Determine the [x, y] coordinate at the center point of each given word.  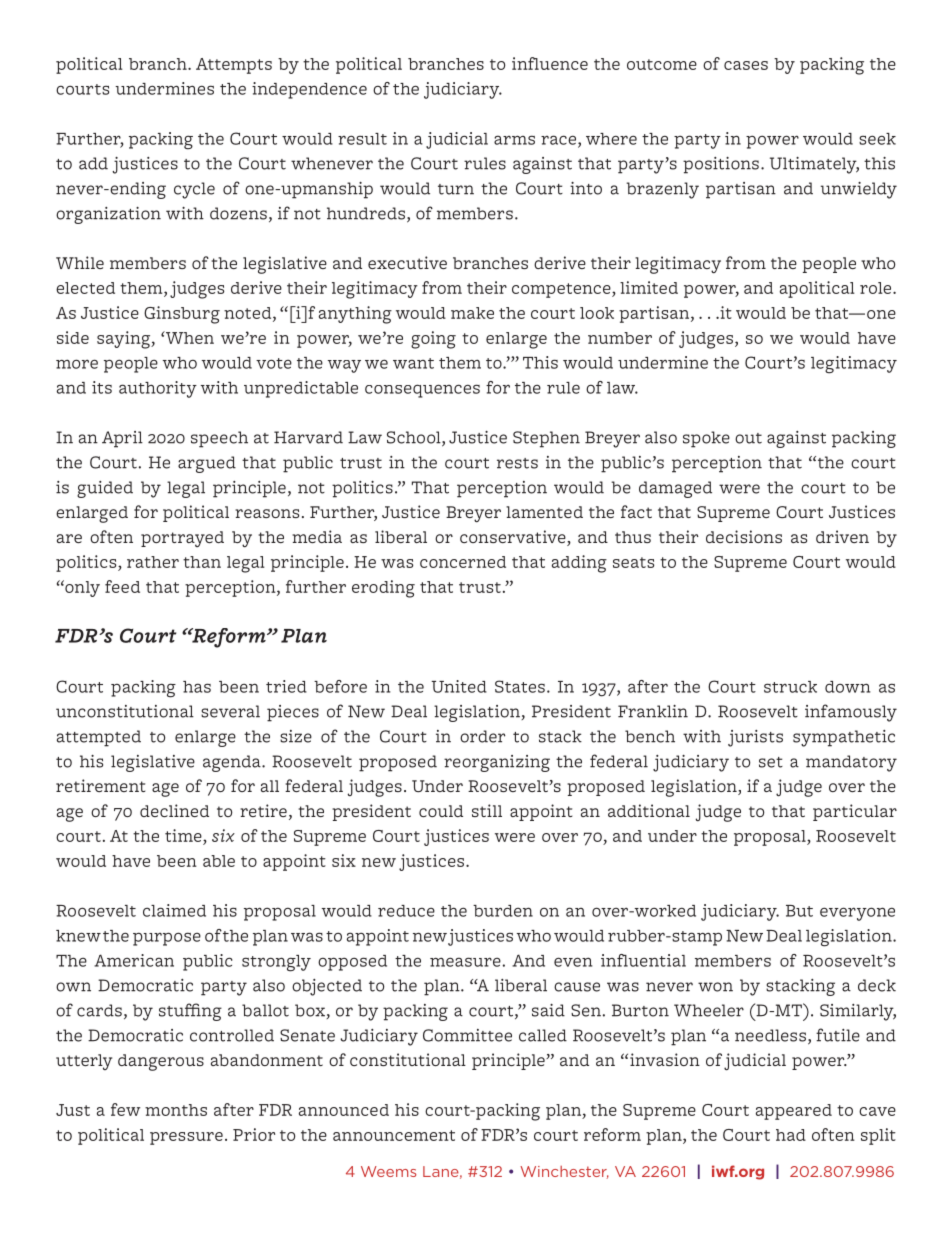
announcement [394, 1135]
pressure [186, 1138]
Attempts [234, 66]
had [791, 1135]
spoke [706, 439]
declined [174, 810]
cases [746, 65]
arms [514, 140]
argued [207, 464]
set [771, 762]
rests [517, 463]
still [487, 810]
